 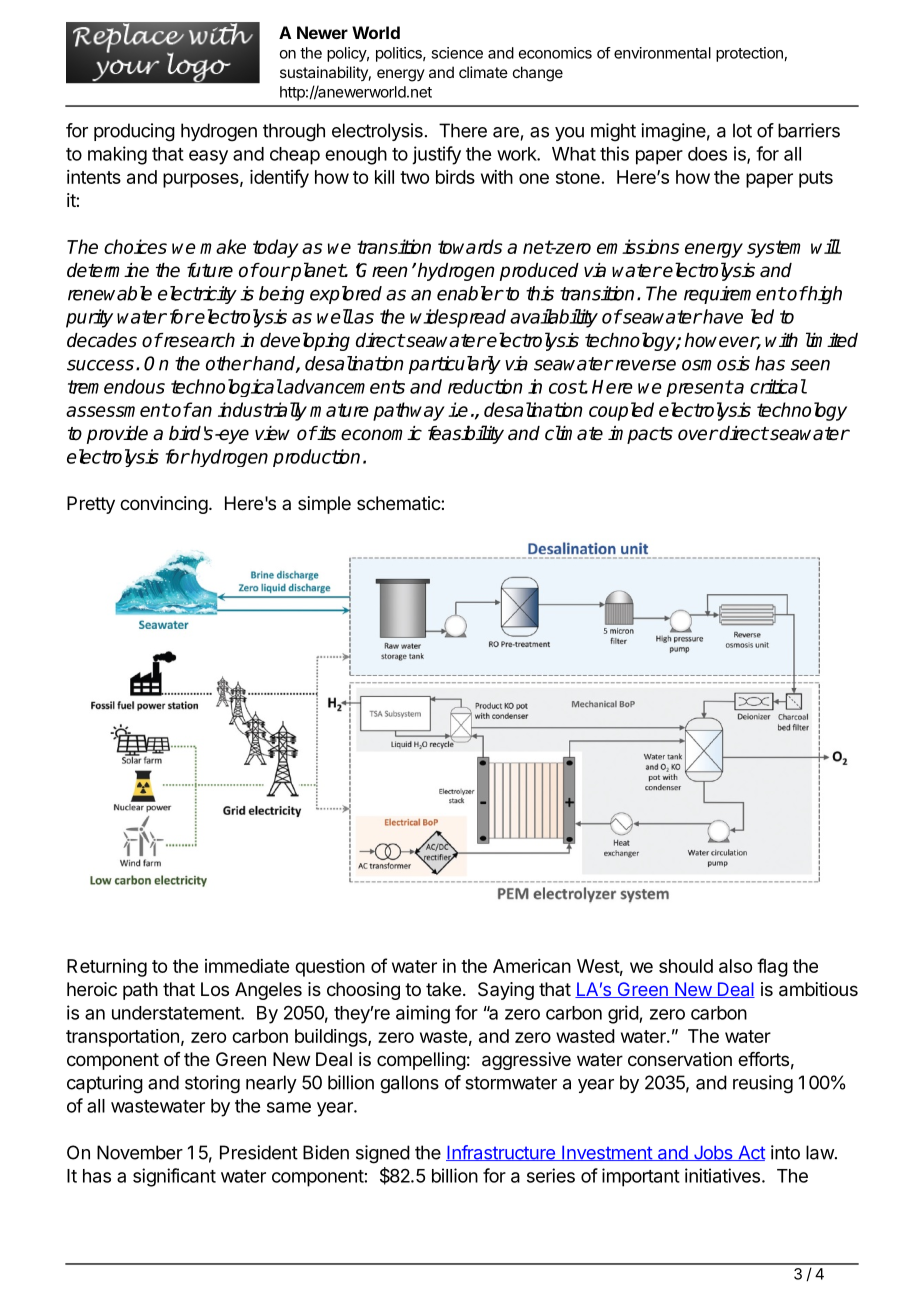 What do you see at coordinates (640, 435) in the screenshot?
I see `impacts` at bounding box center [640, 435].
